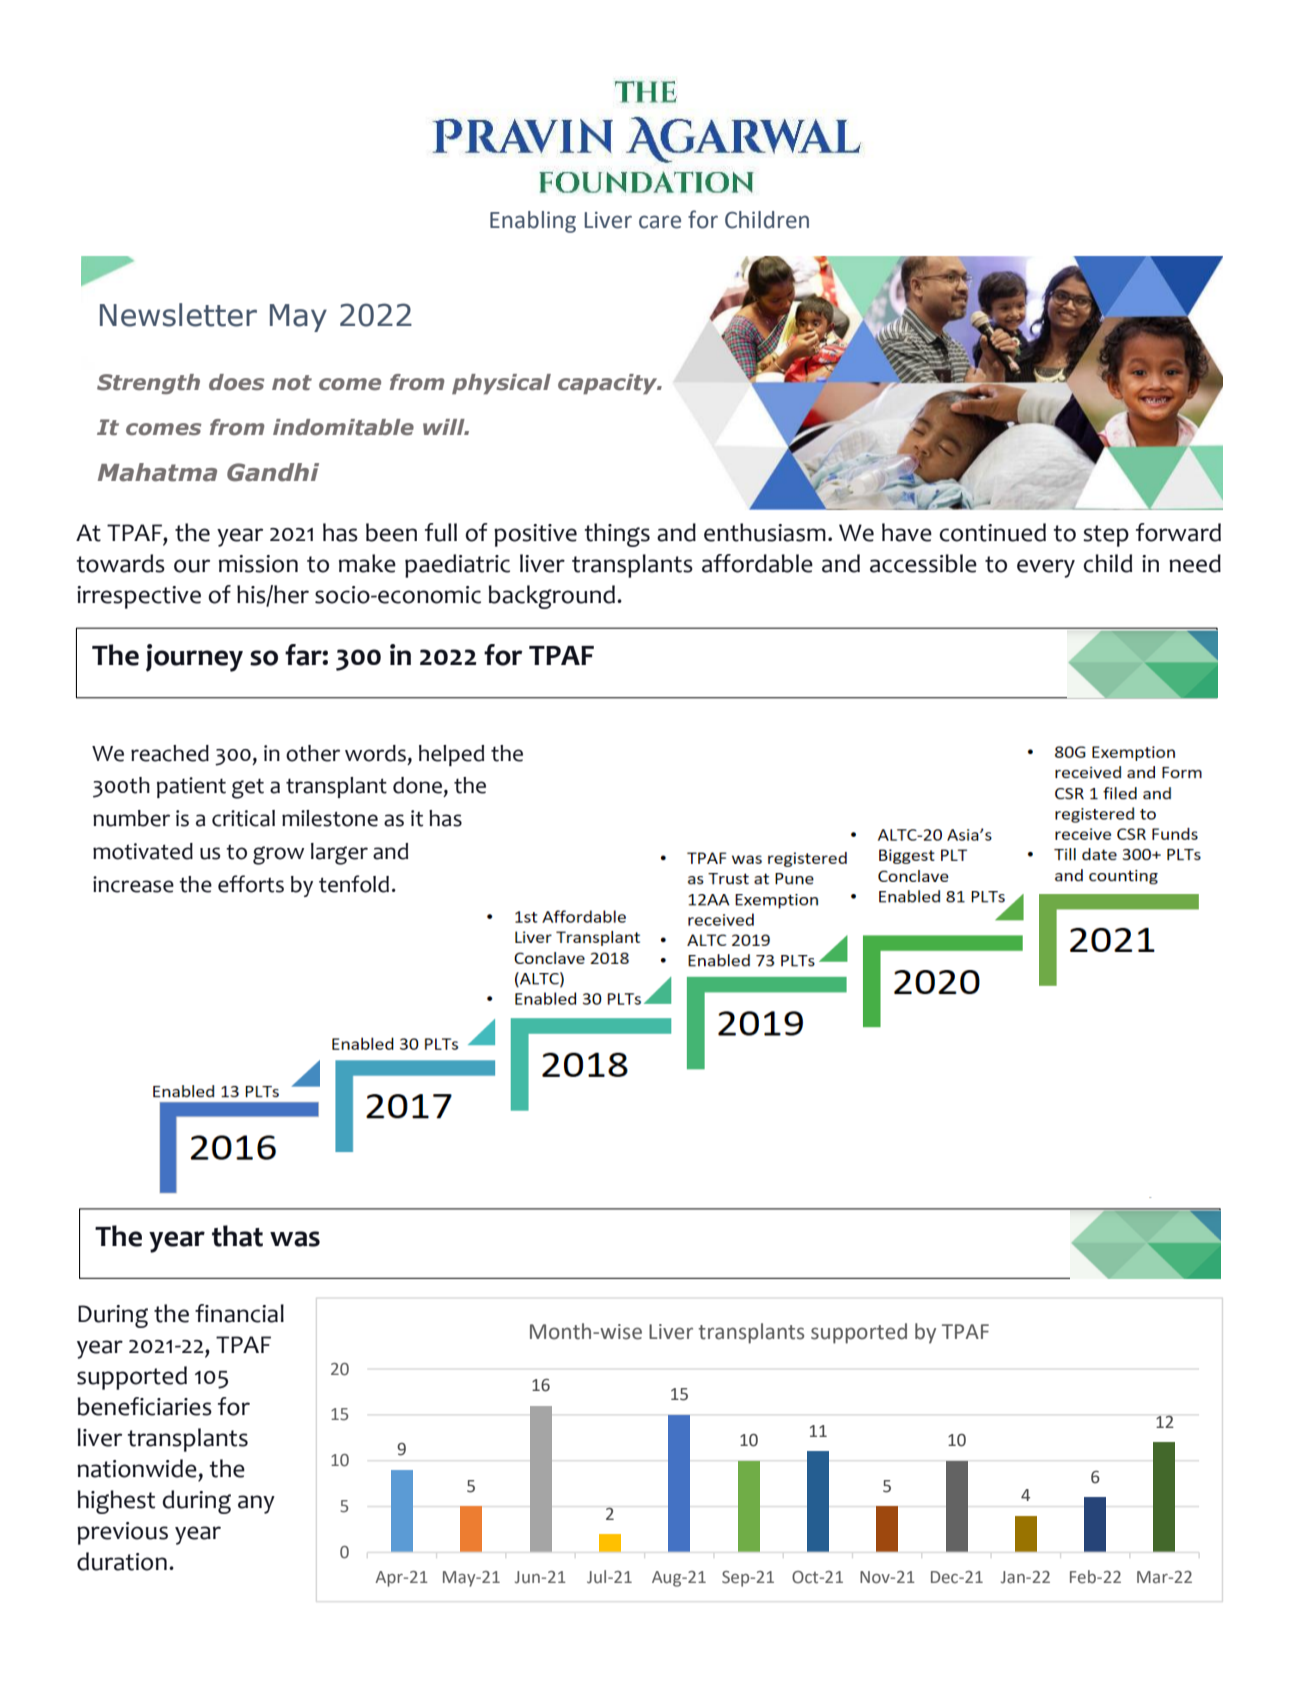  I want to click on that, so click(237, 1236).
